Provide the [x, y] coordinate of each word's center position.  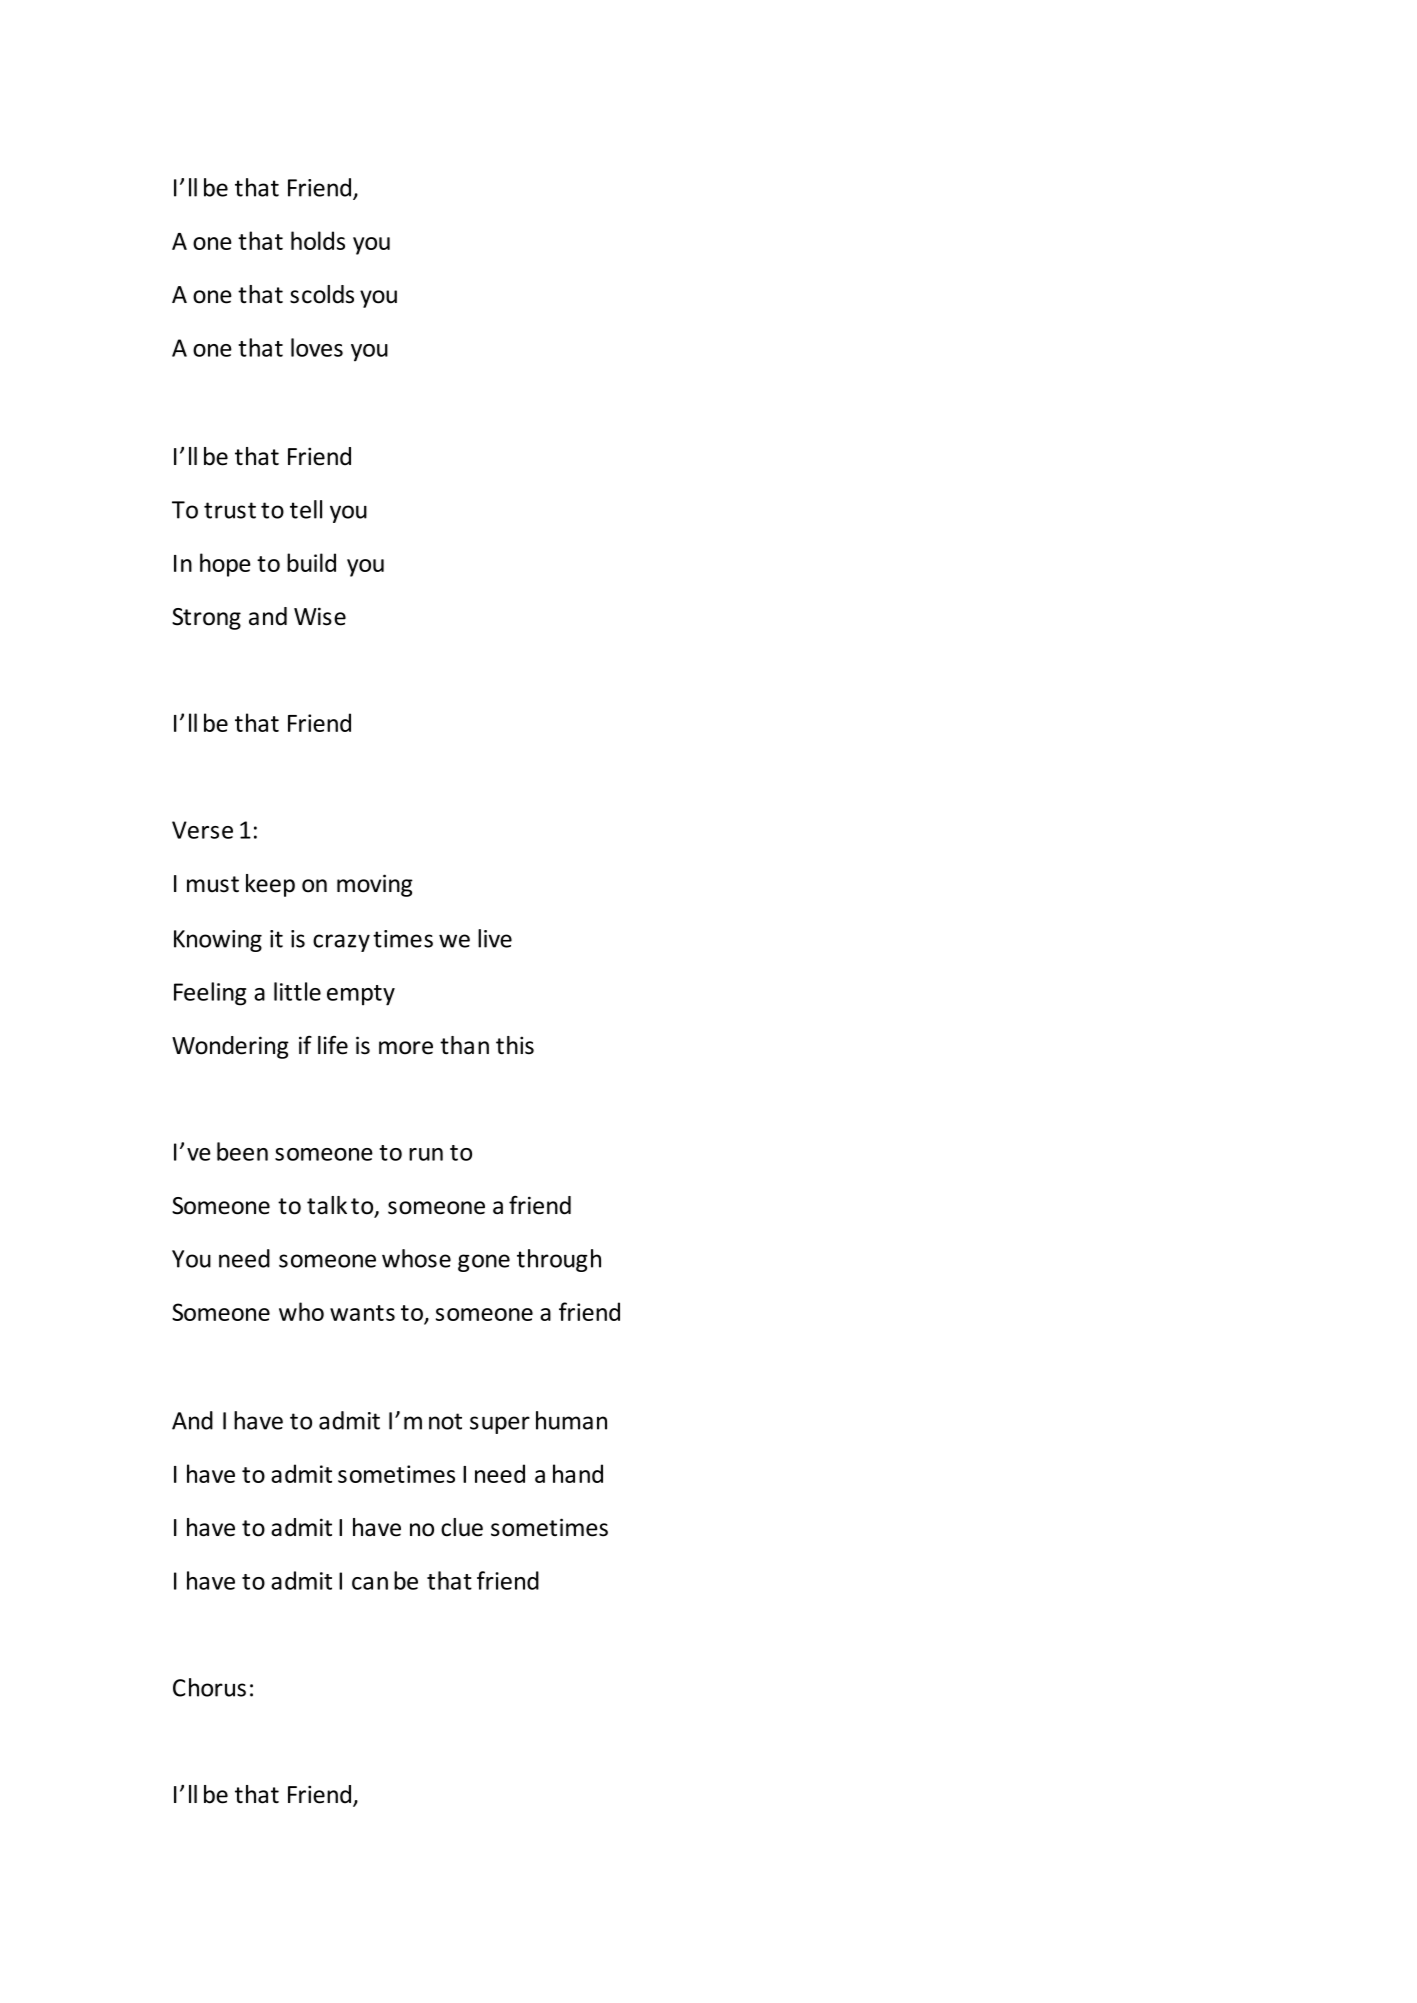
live [495, 938]
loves [317, 347]
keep [270, 885]
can [370, 1583]
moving [375, 885]
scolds [322, 294]
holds [318, 240]
